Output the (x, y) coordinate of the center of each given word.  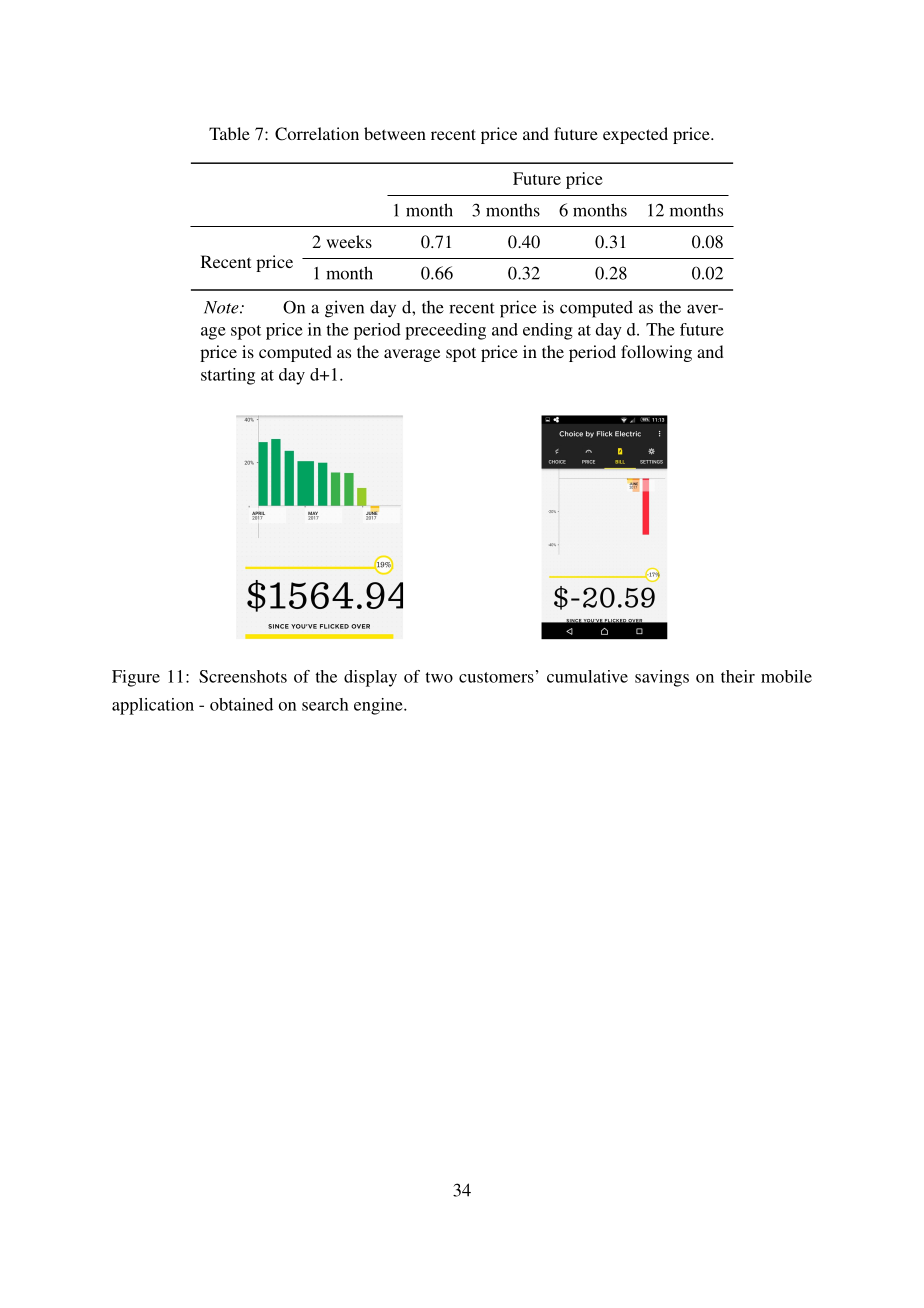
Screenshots (243, 676)
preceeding (445, 331)
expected (635, 135)
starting (228, 376)
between (395, 133)
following (656, 353)
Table (229, 133)
